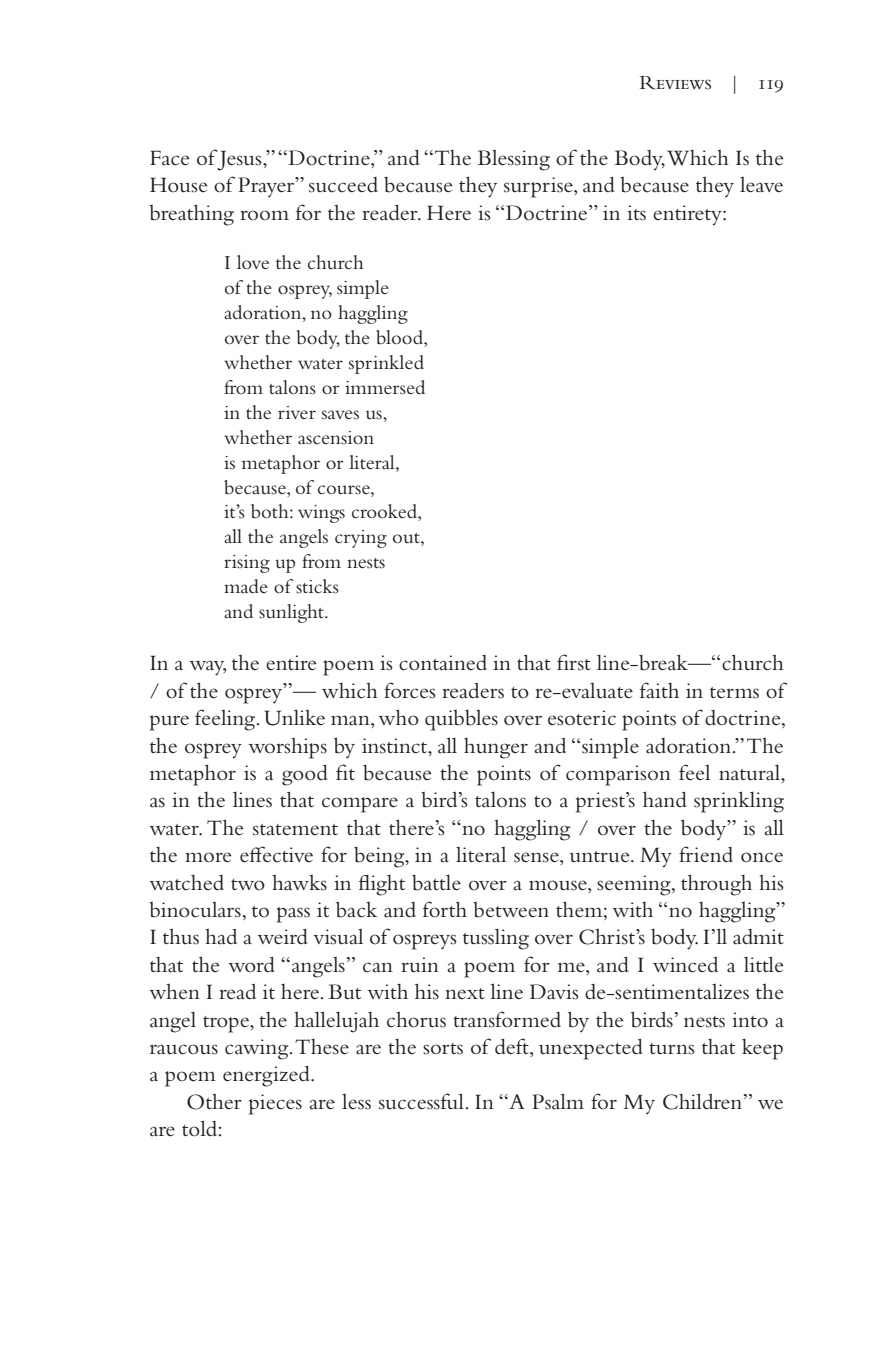 Image resolution: width=896 pixels, height=1345 pixels. What do you see at coordinates (539, 187) in the image?
I see `surprise` at bounding box center [539, 187].
